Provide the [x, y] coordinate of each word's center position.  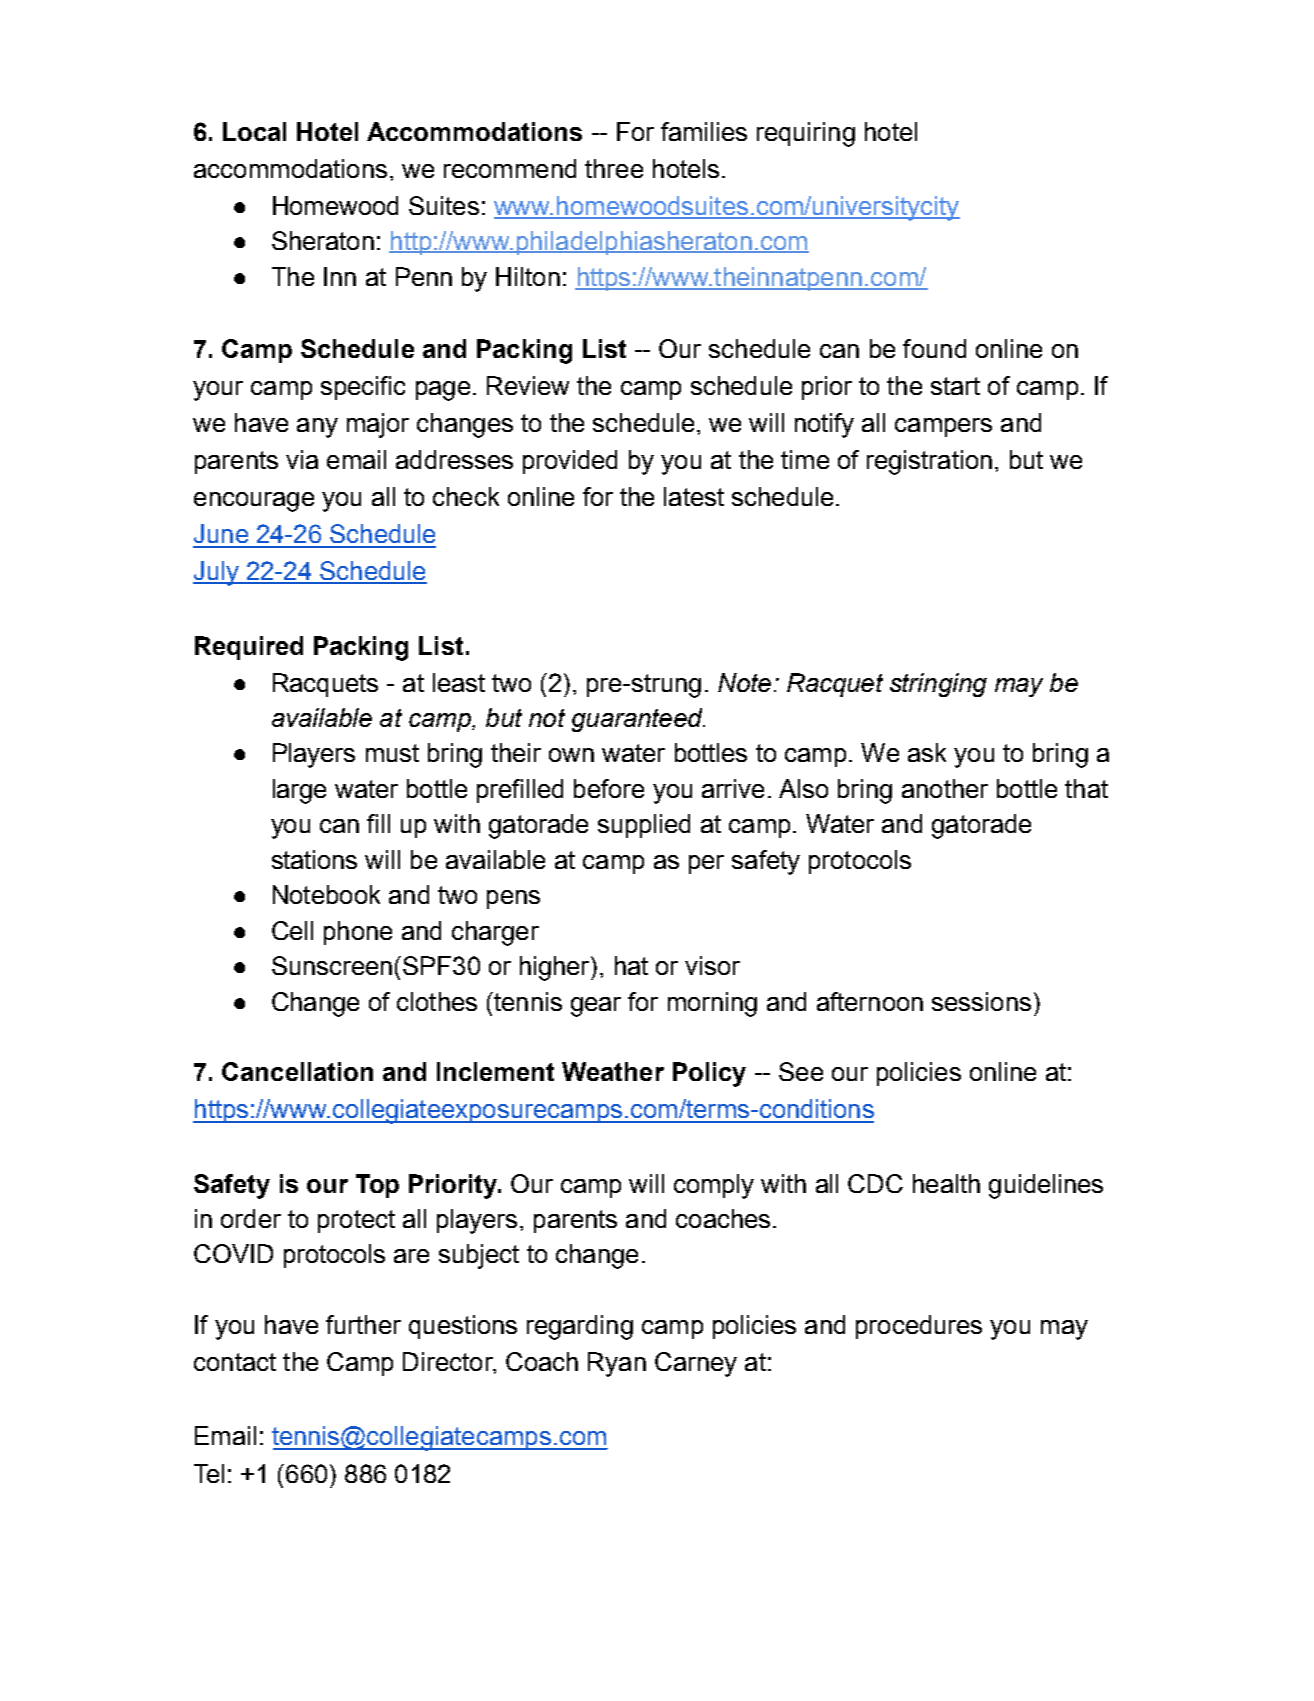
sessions [981, 1001]
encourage [254, 502]
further [363, 1324]
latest [694, 496]
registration [929, 462]
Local [254, 131]
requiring [806, 134]
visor [712, 965]
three [614, 168]
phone [358, 933]
